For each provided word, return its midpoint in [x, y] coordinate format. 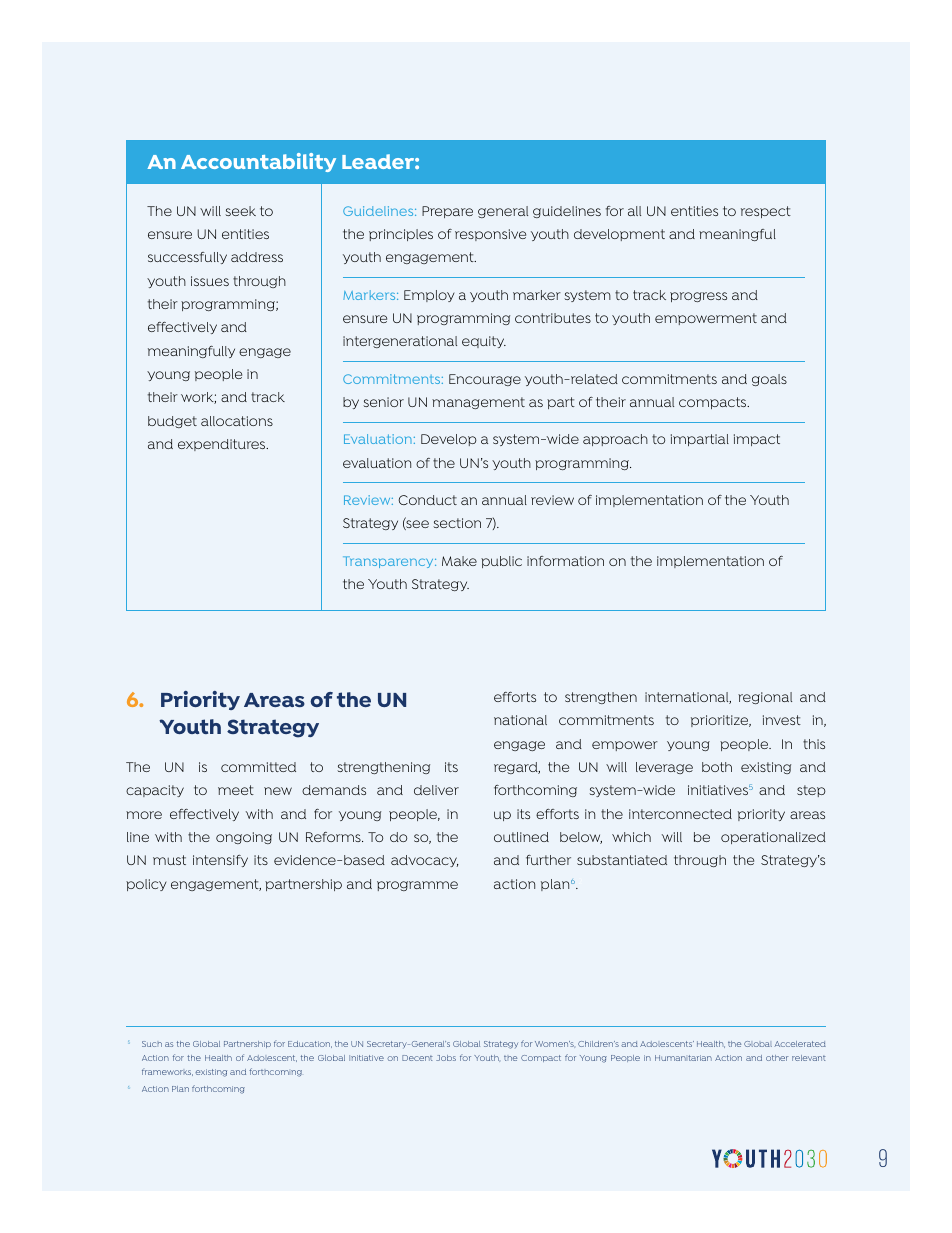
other [777, 1058]
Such [152, 1044]
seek [240, 211]
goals [769, 380]
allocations [237, 421]
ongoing [244, 838]
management [478, 403]
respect [766, 212]
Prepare [447, 212]
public [501, 562]
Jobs [446, 1058]
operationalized [773, 838]
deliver [436, 790]
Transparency [389, 562]
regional [765, 698]
